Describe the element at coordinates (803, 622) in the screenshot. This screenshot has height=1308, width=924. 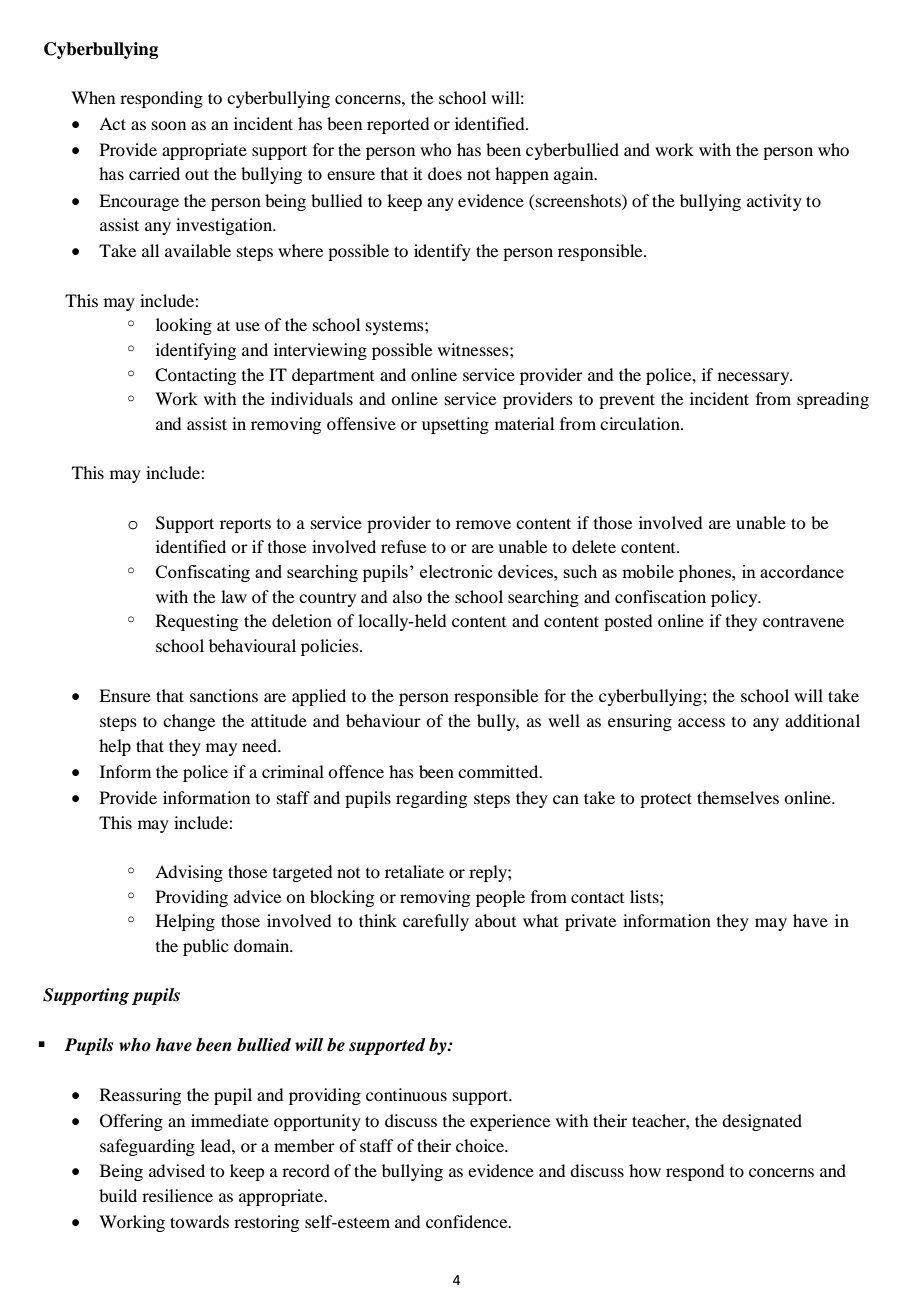
I see `contravene` at that location.
